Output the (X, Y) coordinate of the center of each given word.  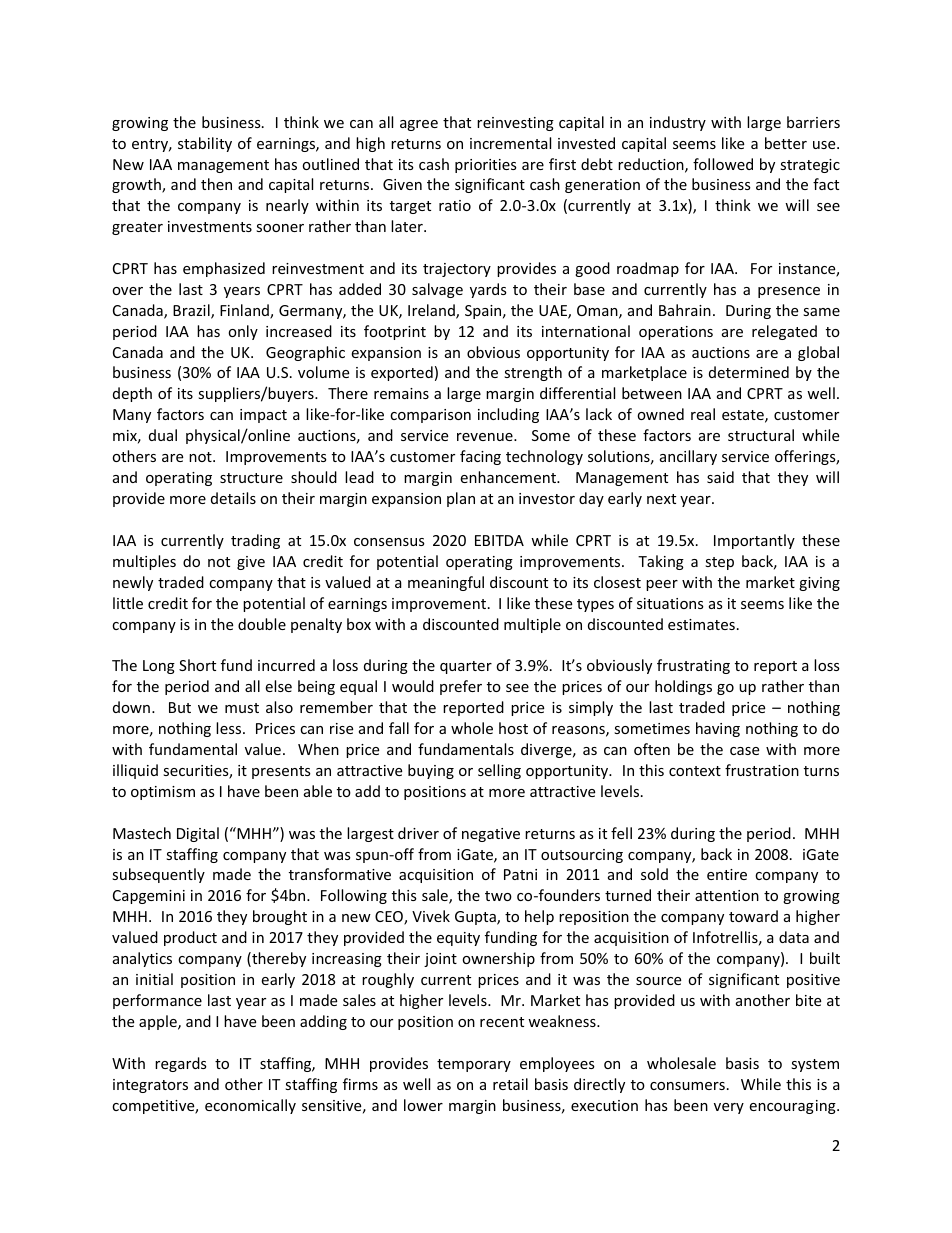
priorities (486, 166)
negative (491, 835)
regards (181, 1064)
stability (205, 144)
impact (263, 416)
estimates (701, 624)
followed (723, 164)
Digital (198, 834)
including (508, 415)
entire (727, 874)
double (262, 624)
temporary (474, 1065)
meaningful (446, 583)
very (729, 1108)
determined (749, 372)
